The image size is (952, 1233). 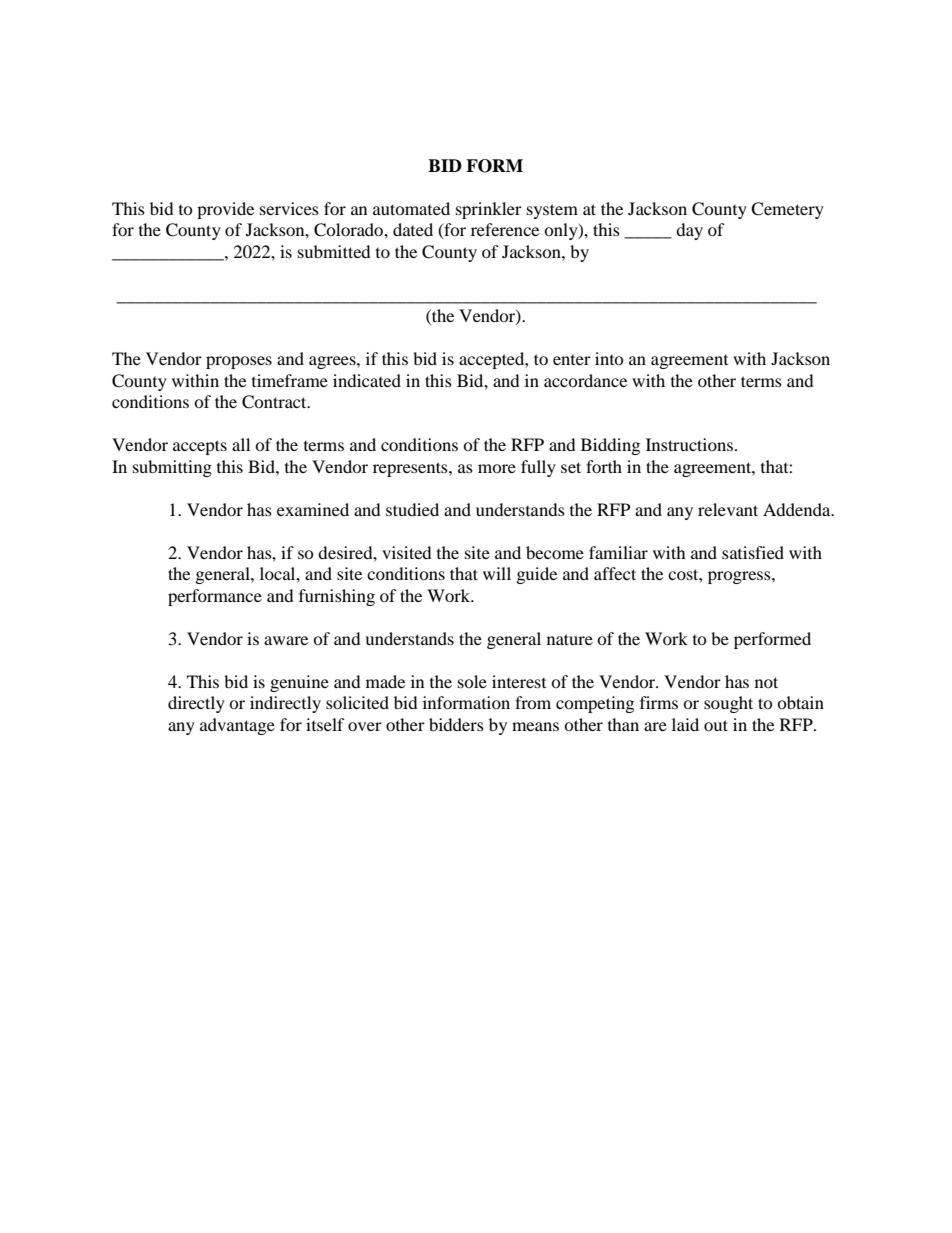 I want to click on advantage, so click(x=237, y=726).
